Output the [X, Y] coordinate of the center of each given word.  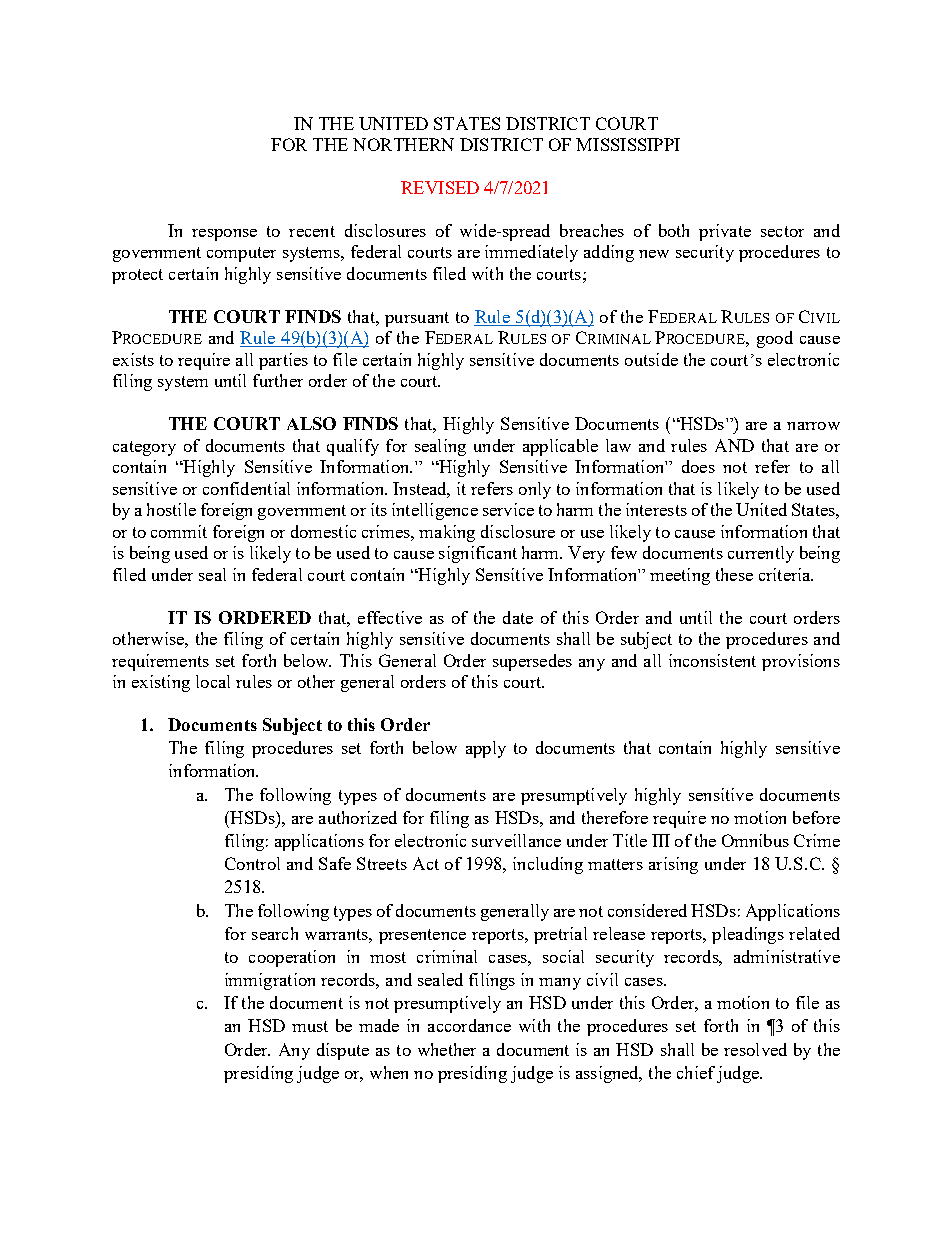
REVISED [440, 187]
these [734, 574]
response [224, 235]
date [518, 617]
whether [447, 1049]
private [725, 232]
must [310, 1026]
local [213, 681]
